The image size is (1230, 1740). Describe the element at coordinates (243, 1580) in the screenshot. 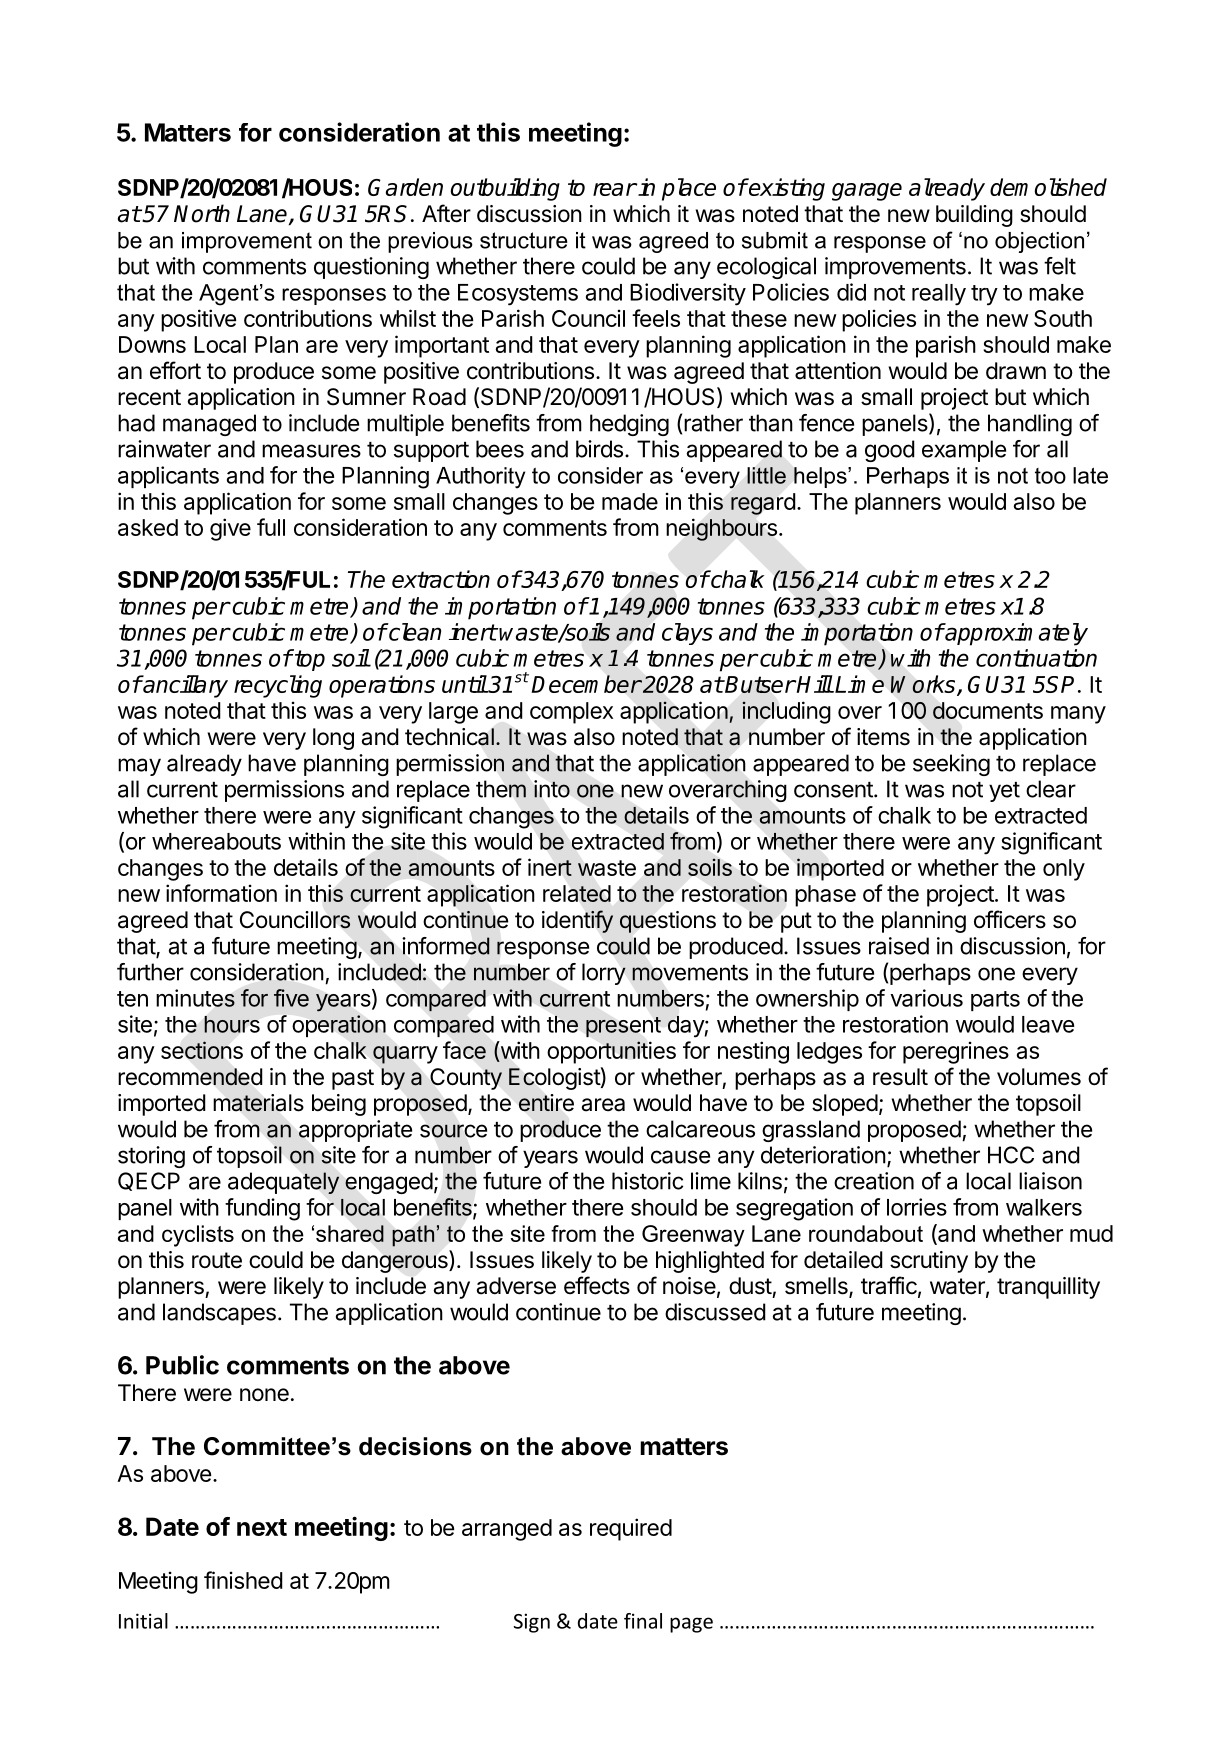

I see `finished` at that location.
